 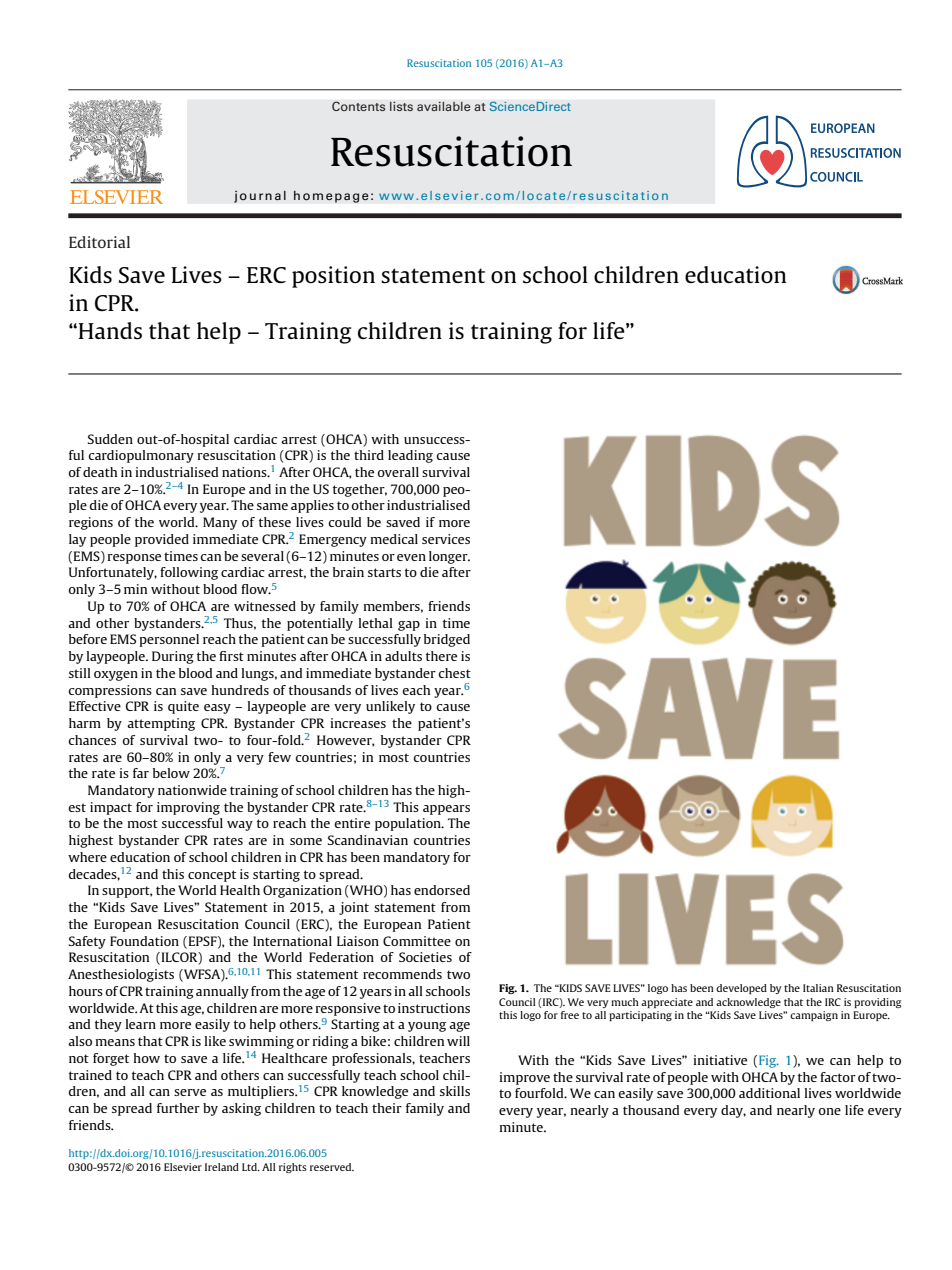 I want to click on further, so click(x=178, y=1108).
